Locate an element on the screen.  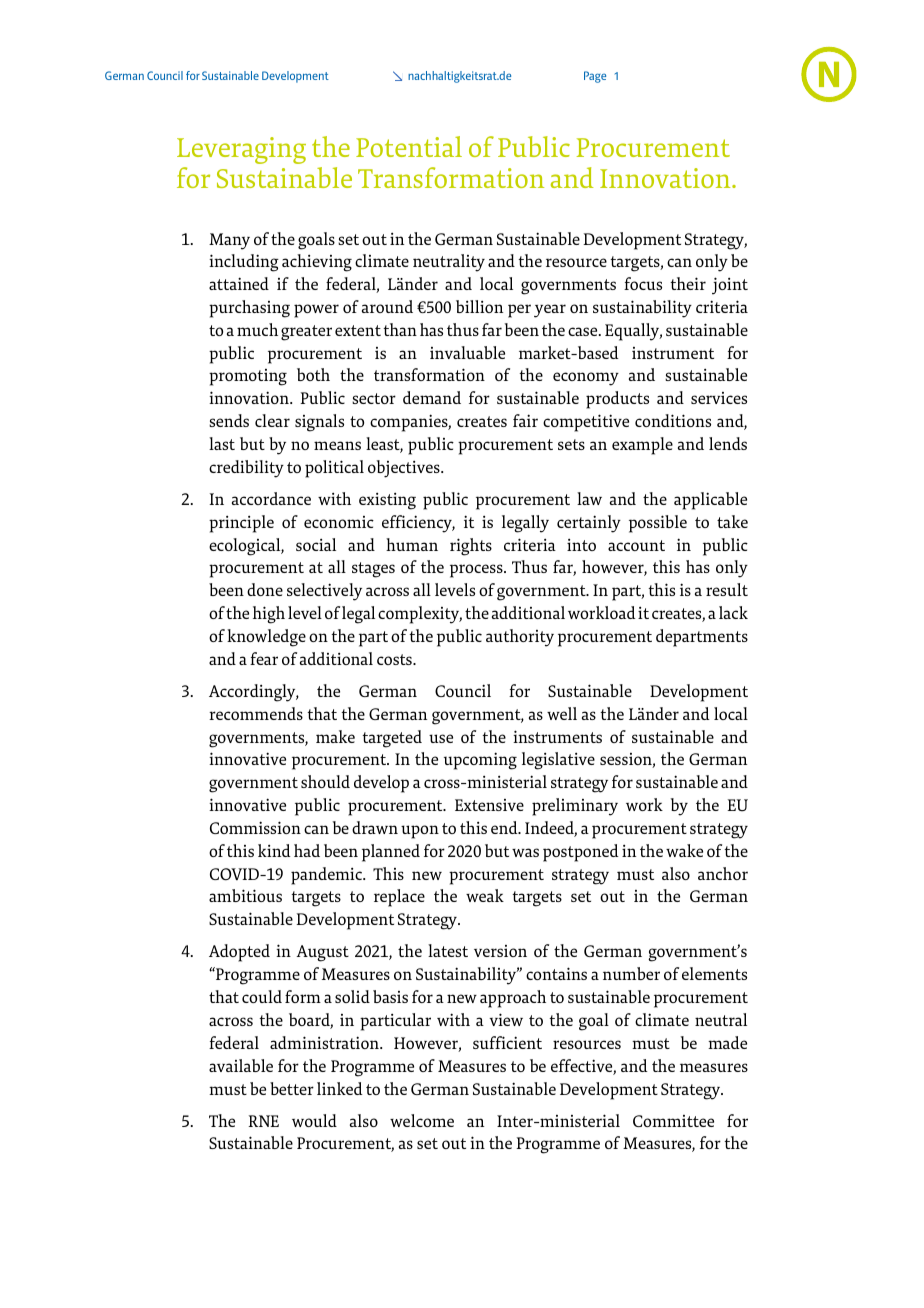
fair is located at coordinates (525, 420).
